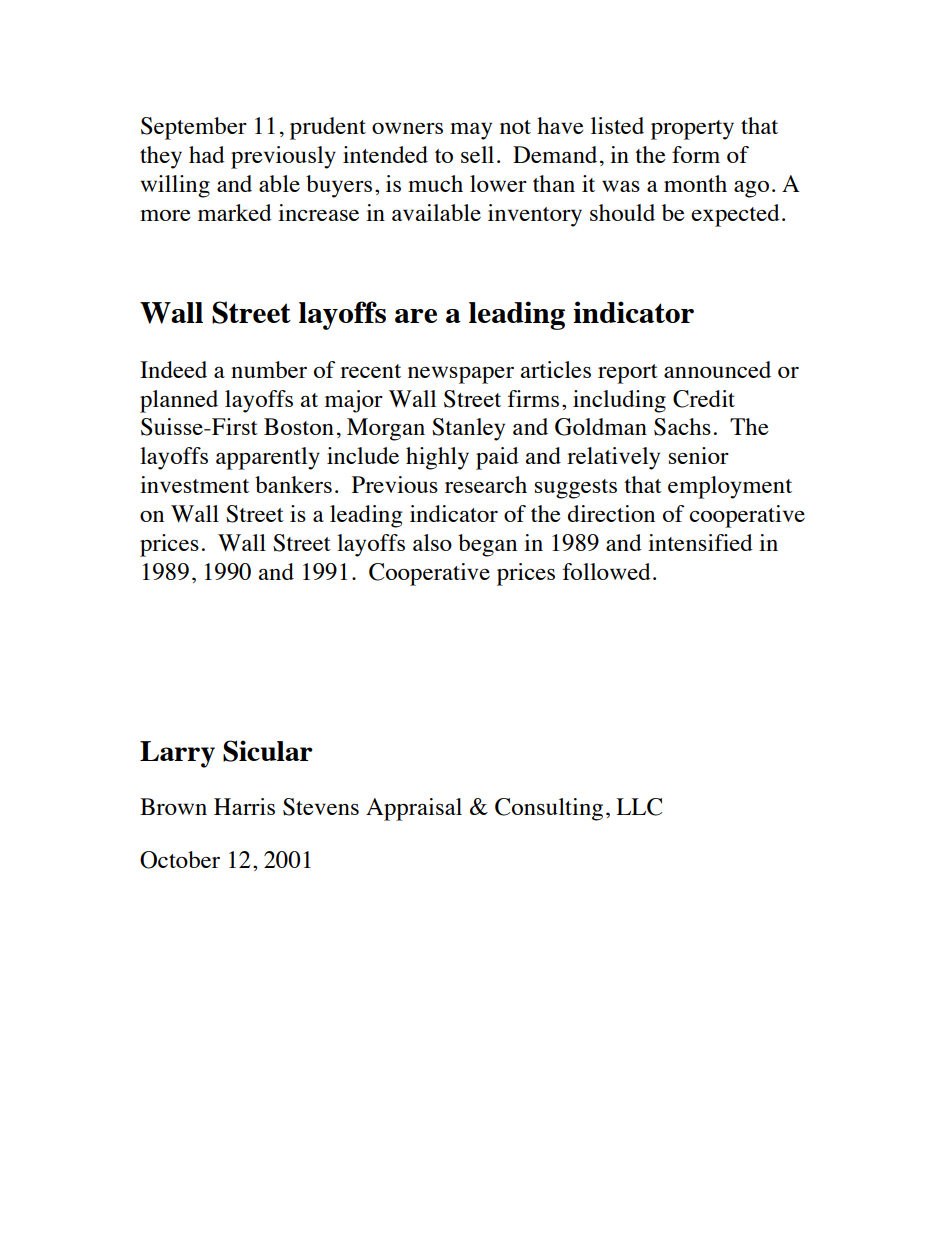 The height and width of the image is (1233, 952). What do you see at coordinates (414, 809) in the image?
I see `Appraisal` at bounding box center [414, 809].
